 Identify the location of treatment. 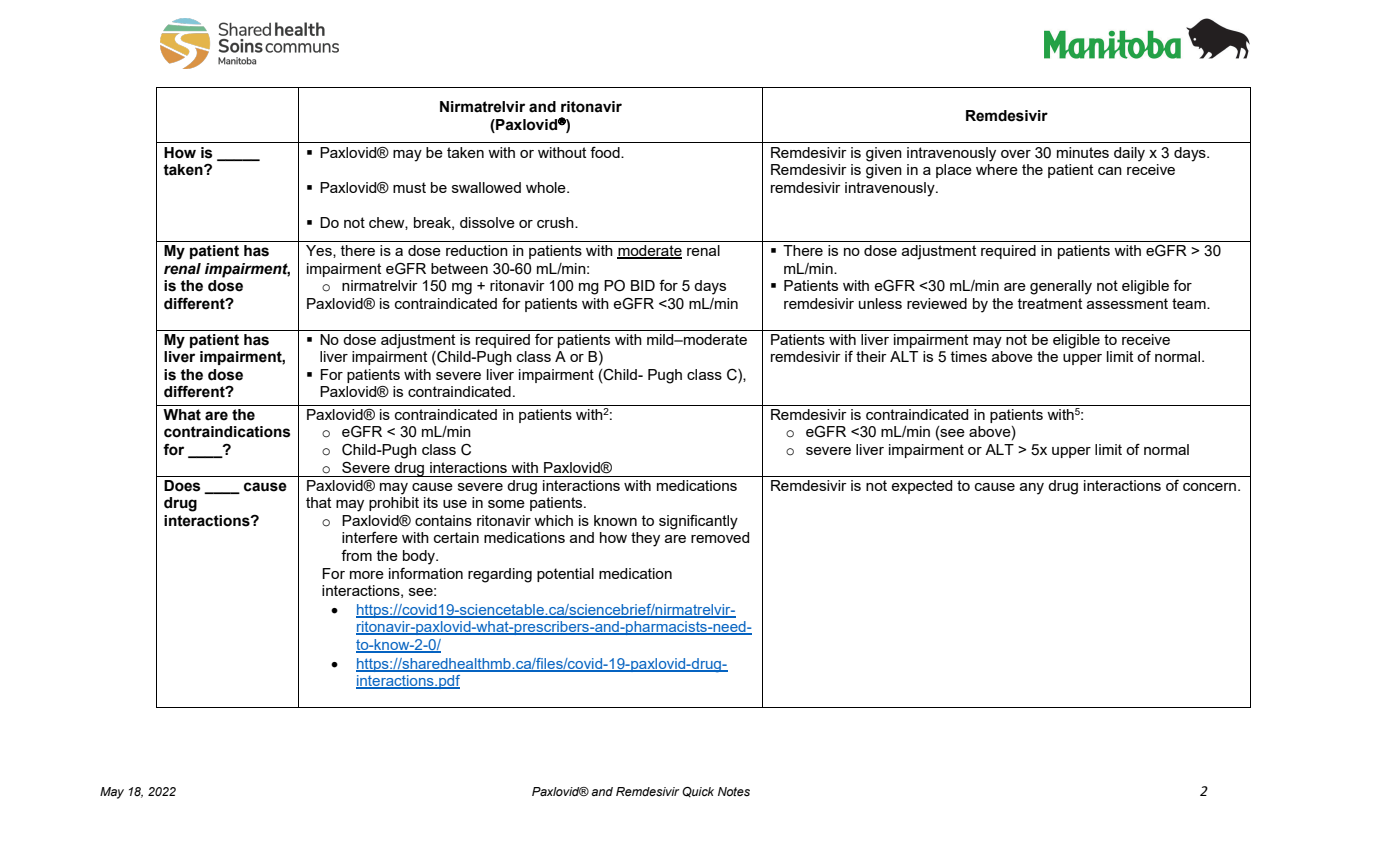
(1050, 303).
